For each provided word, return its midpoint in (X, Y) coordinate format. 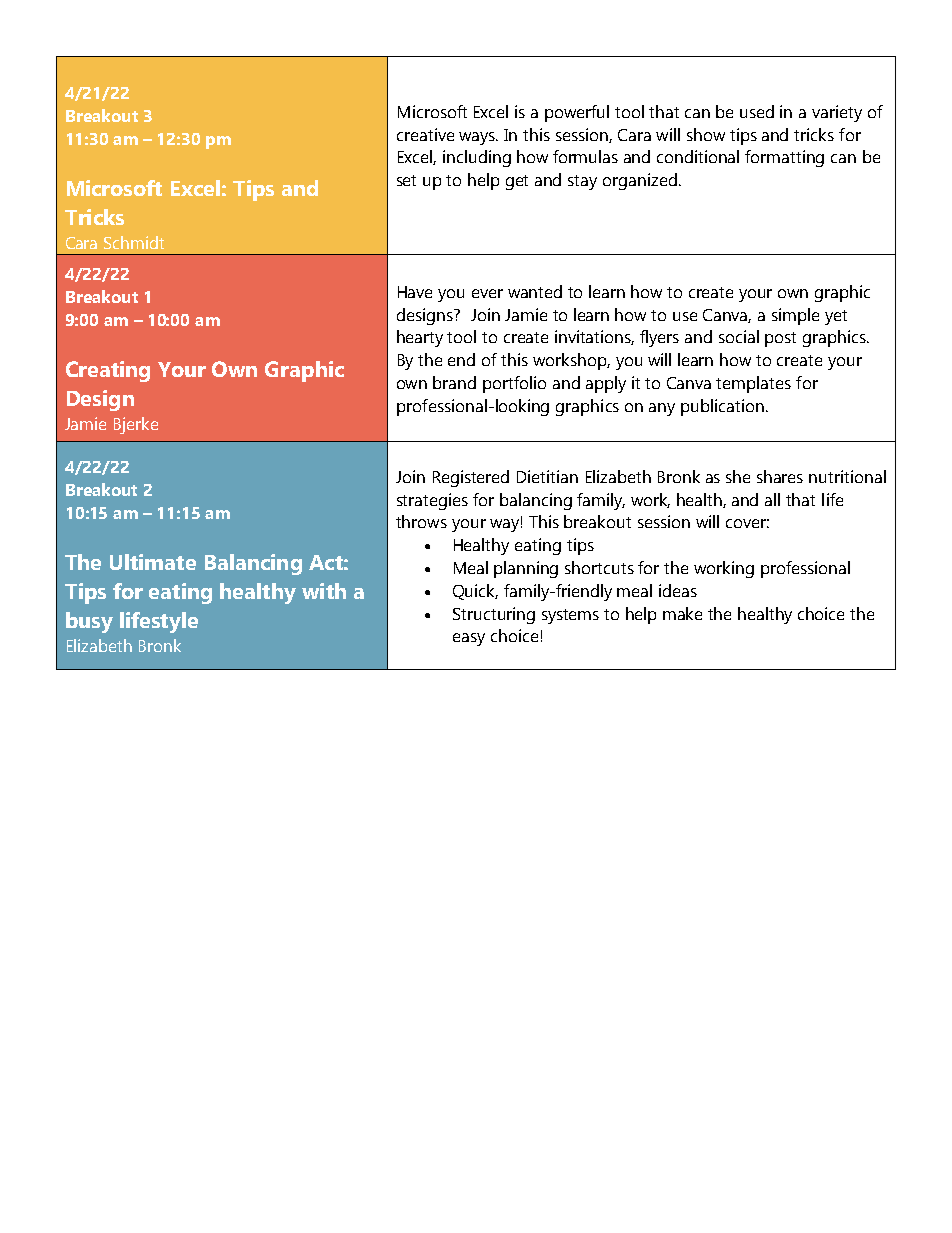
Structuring (494, 615)
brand (454, 382)
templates (753, 384)
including (477, 158)
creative (425, 134)
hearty (420, 338)
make (682, 613)
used (757, 111)
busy (89, 622)
